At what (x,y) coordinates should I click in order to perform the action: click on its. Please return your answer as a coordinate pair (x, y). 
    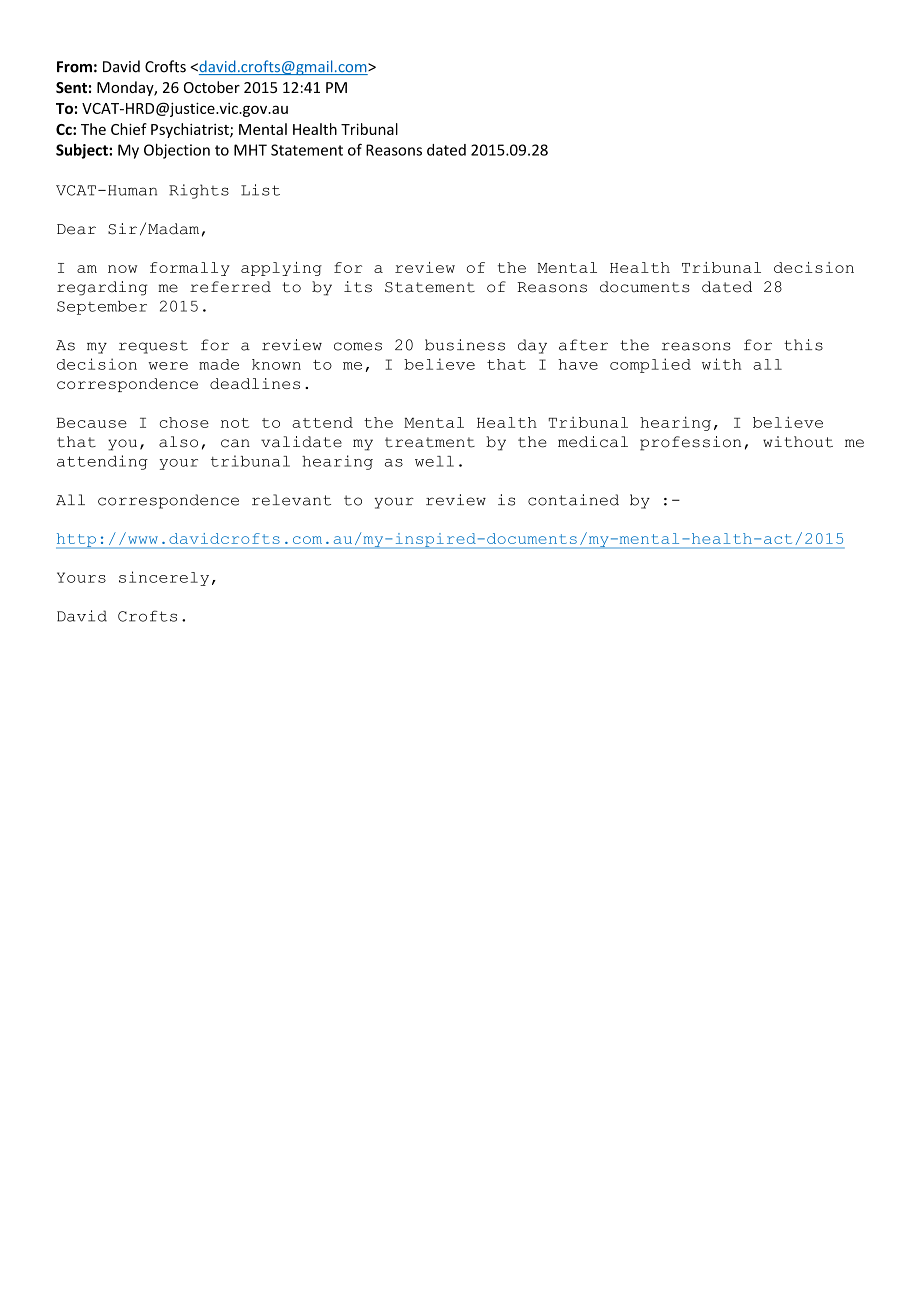
    Looking at the image, I should click on (358, 287).
